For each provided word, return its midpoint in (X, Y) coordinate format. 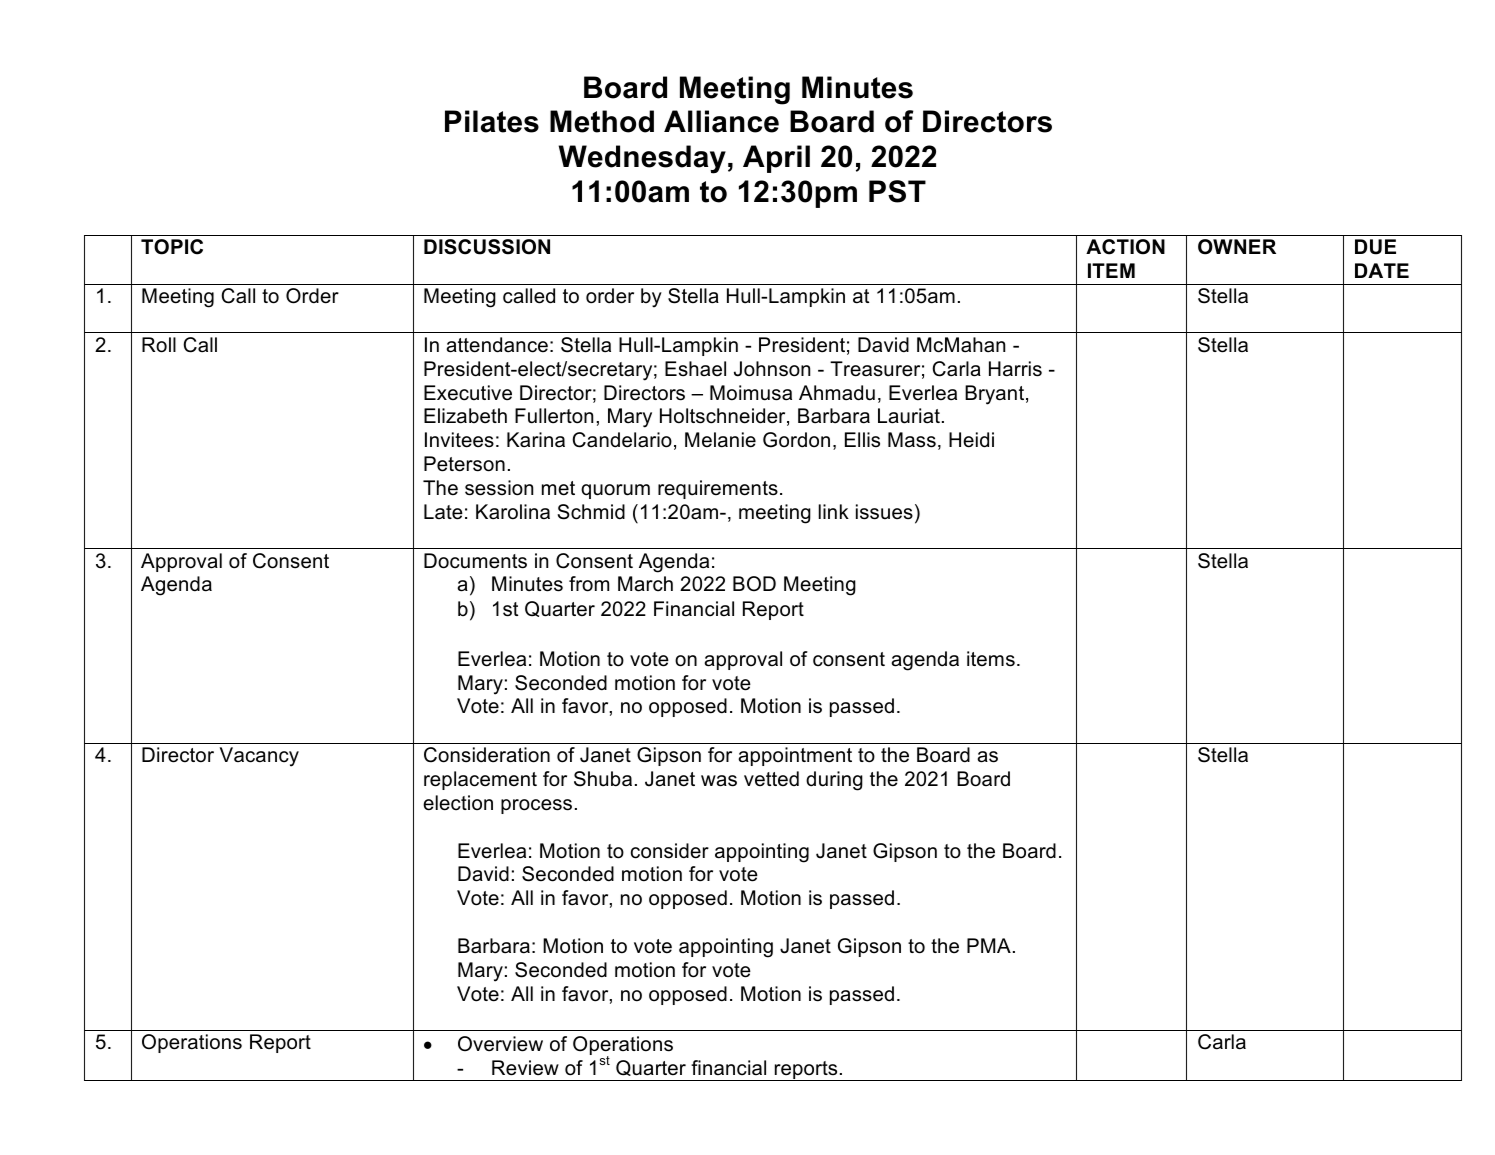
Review (525, 1068)
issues (884, 512)
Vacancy (259, 757)
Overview (500, 1044)
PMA (989, 945)
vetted (771, 779)
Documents (475, 561)
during (834, 781)
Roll (159, 345)
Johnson (772, 369)
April (776, 159)
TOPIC (172, 247)
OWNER (1237, 247)
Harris (1015, 369)
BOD (754, 583)
